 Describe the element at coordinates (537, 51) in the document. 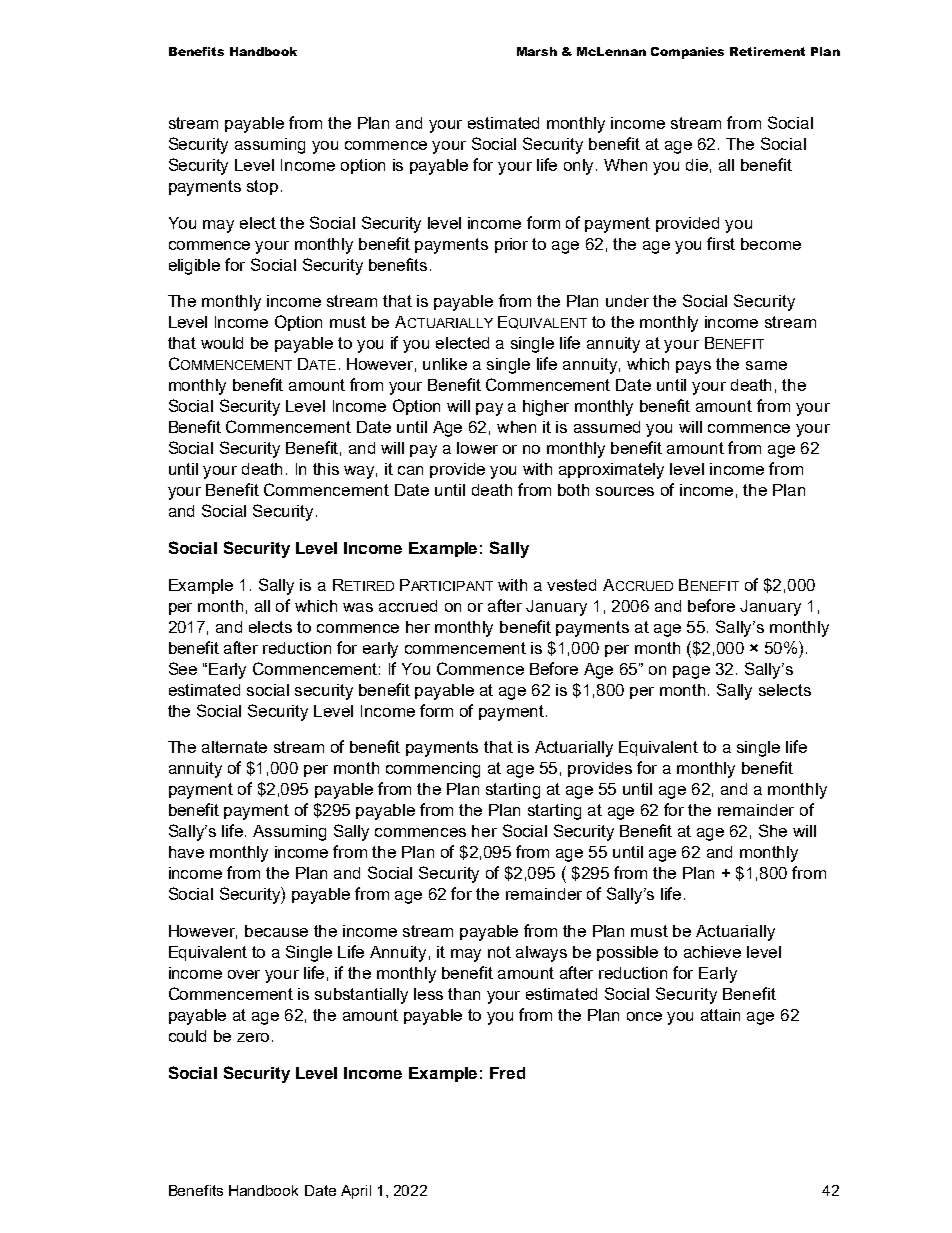

I see `Marsh` at that location.
